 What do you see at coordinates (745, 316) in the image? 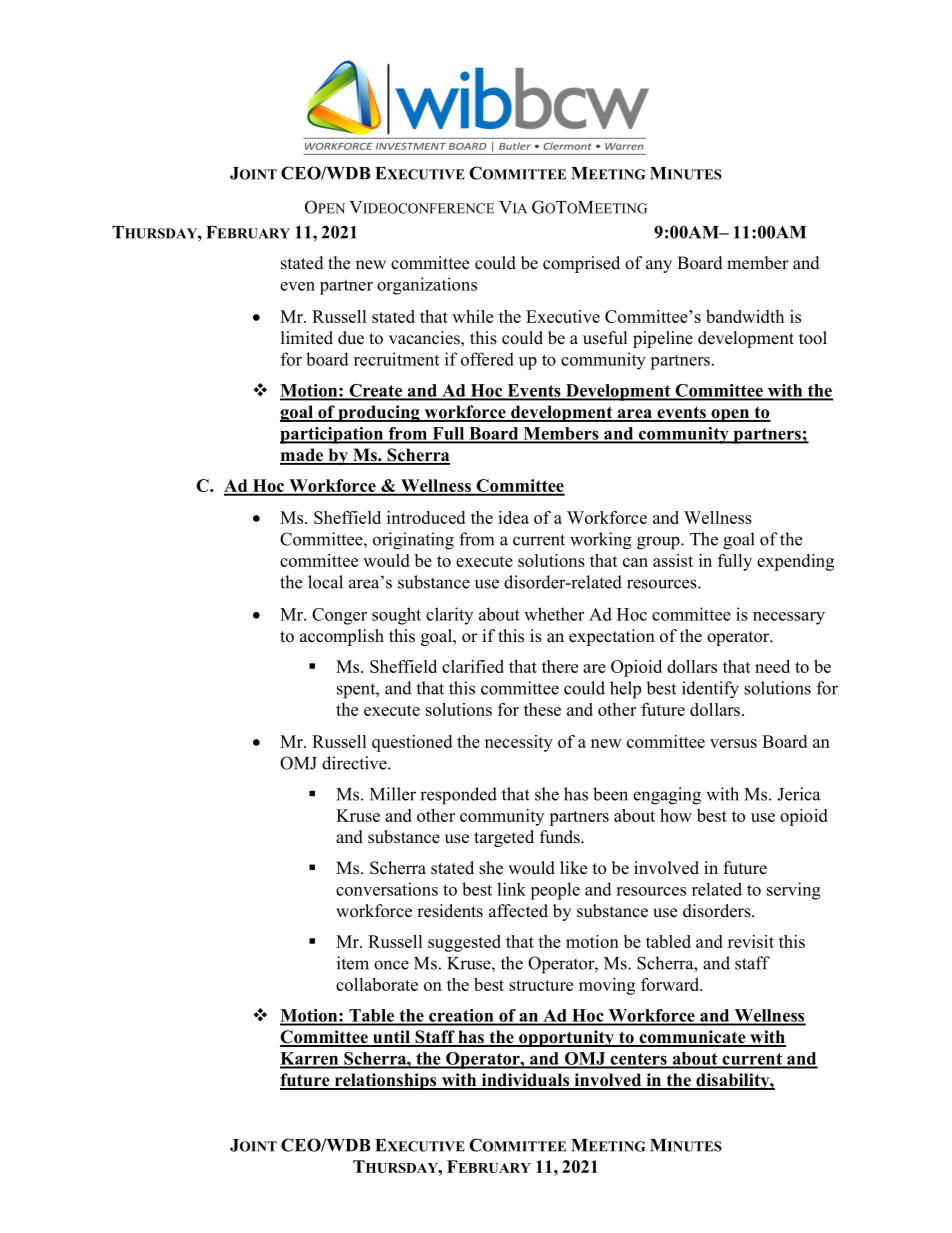
I see `bandwidth` at bounding box center [745, 316].
